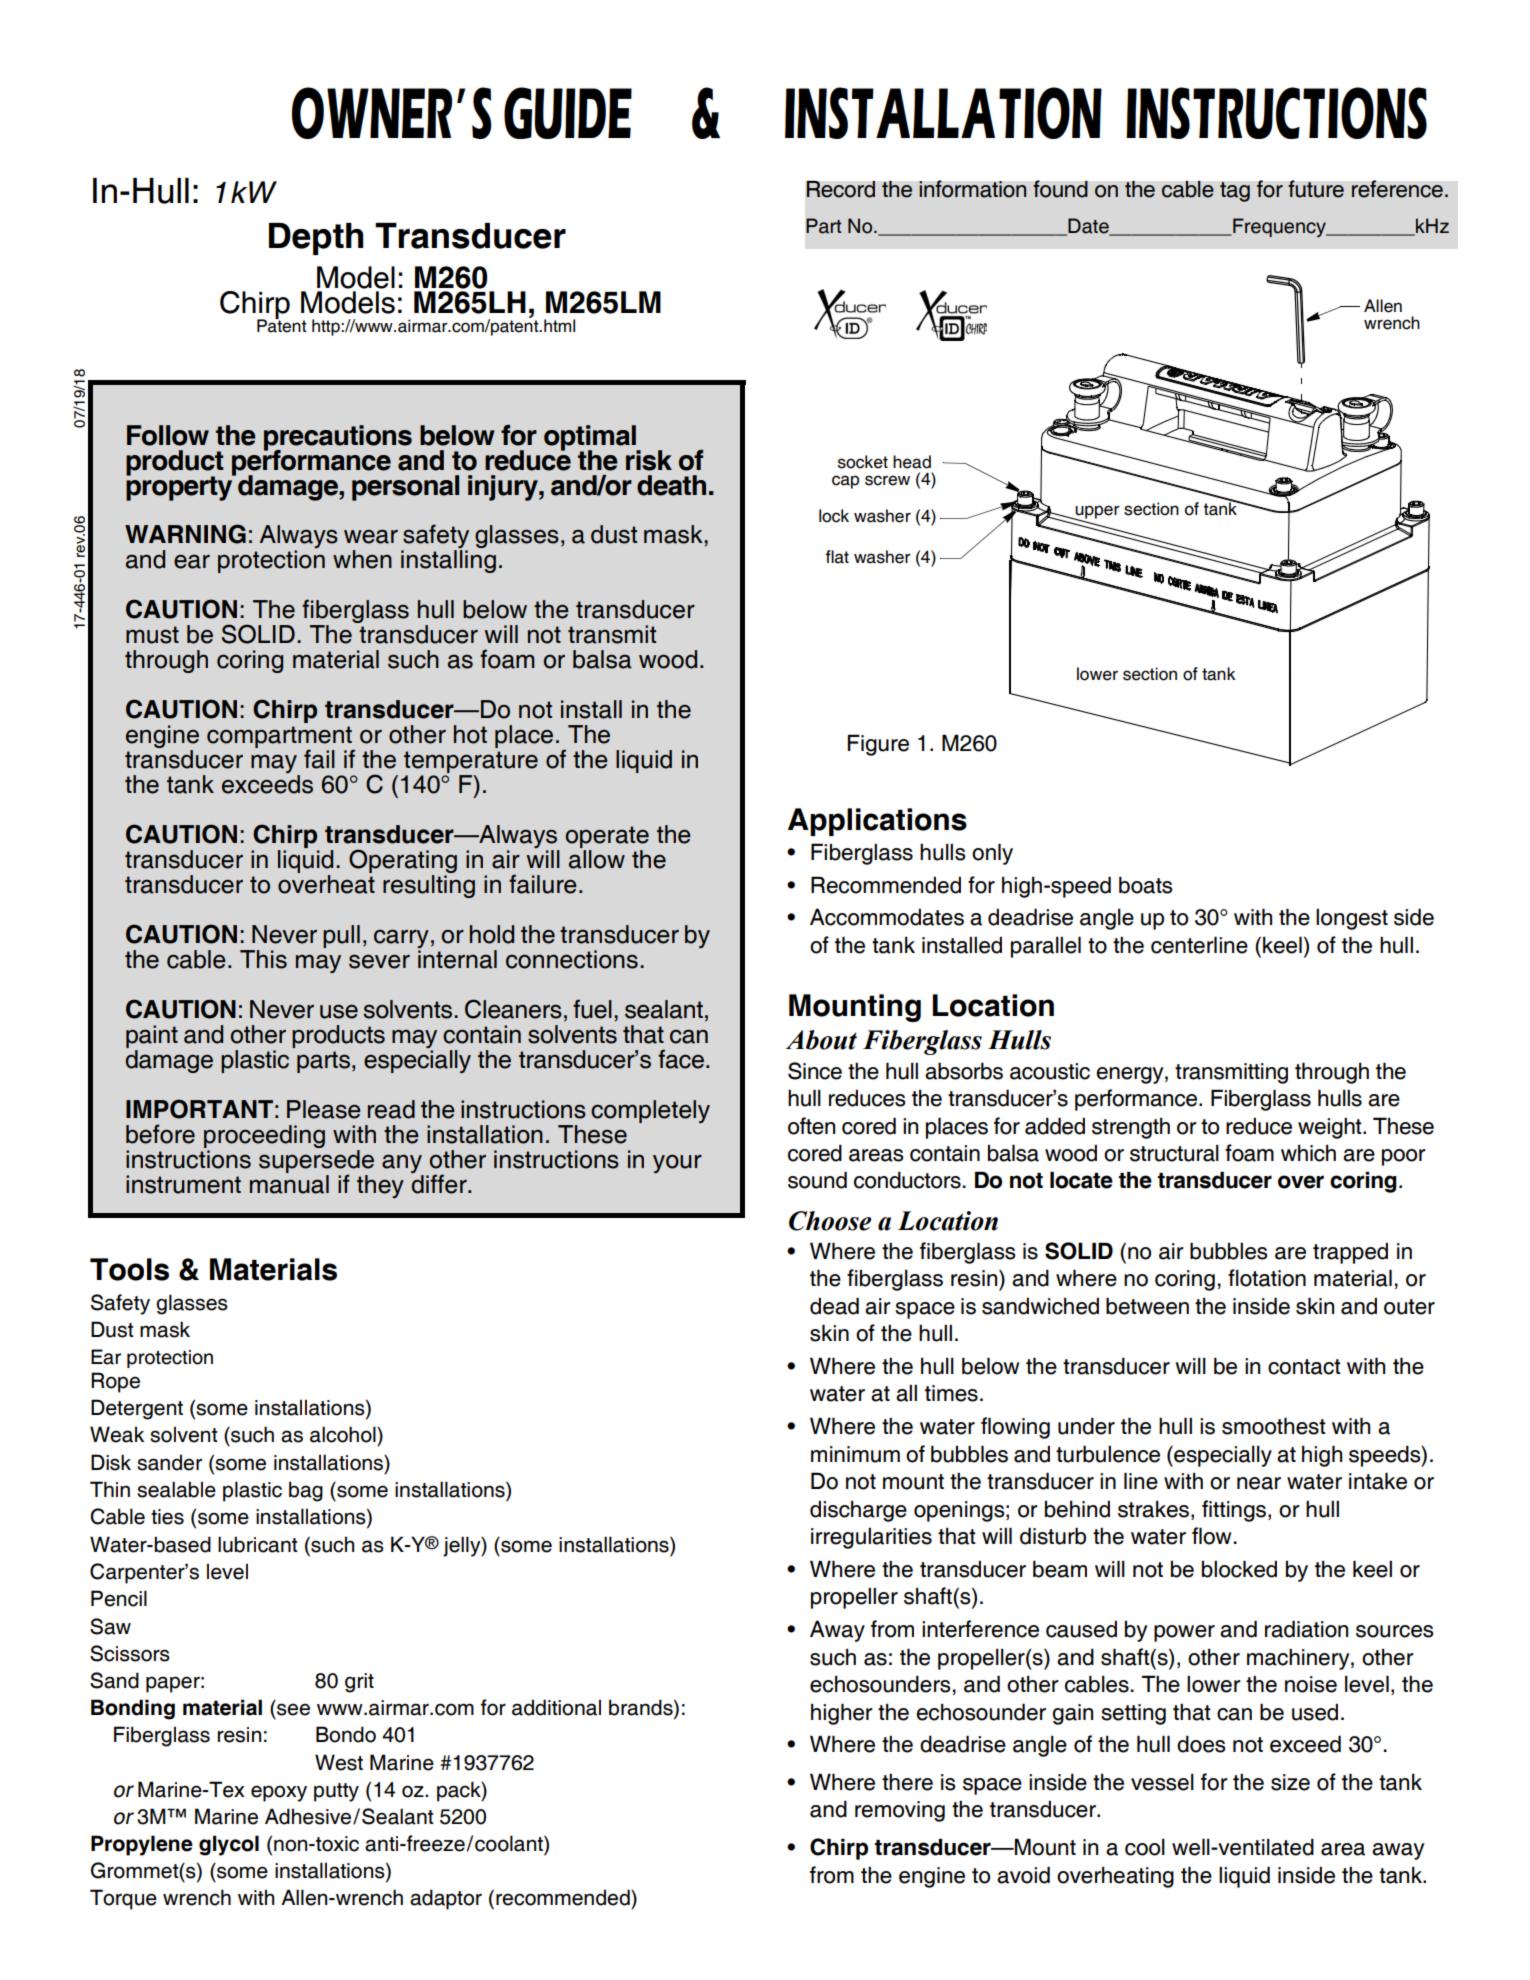 This screenshot has width=1530, height=1980. I want to click on tag, so click(1235, 192).
